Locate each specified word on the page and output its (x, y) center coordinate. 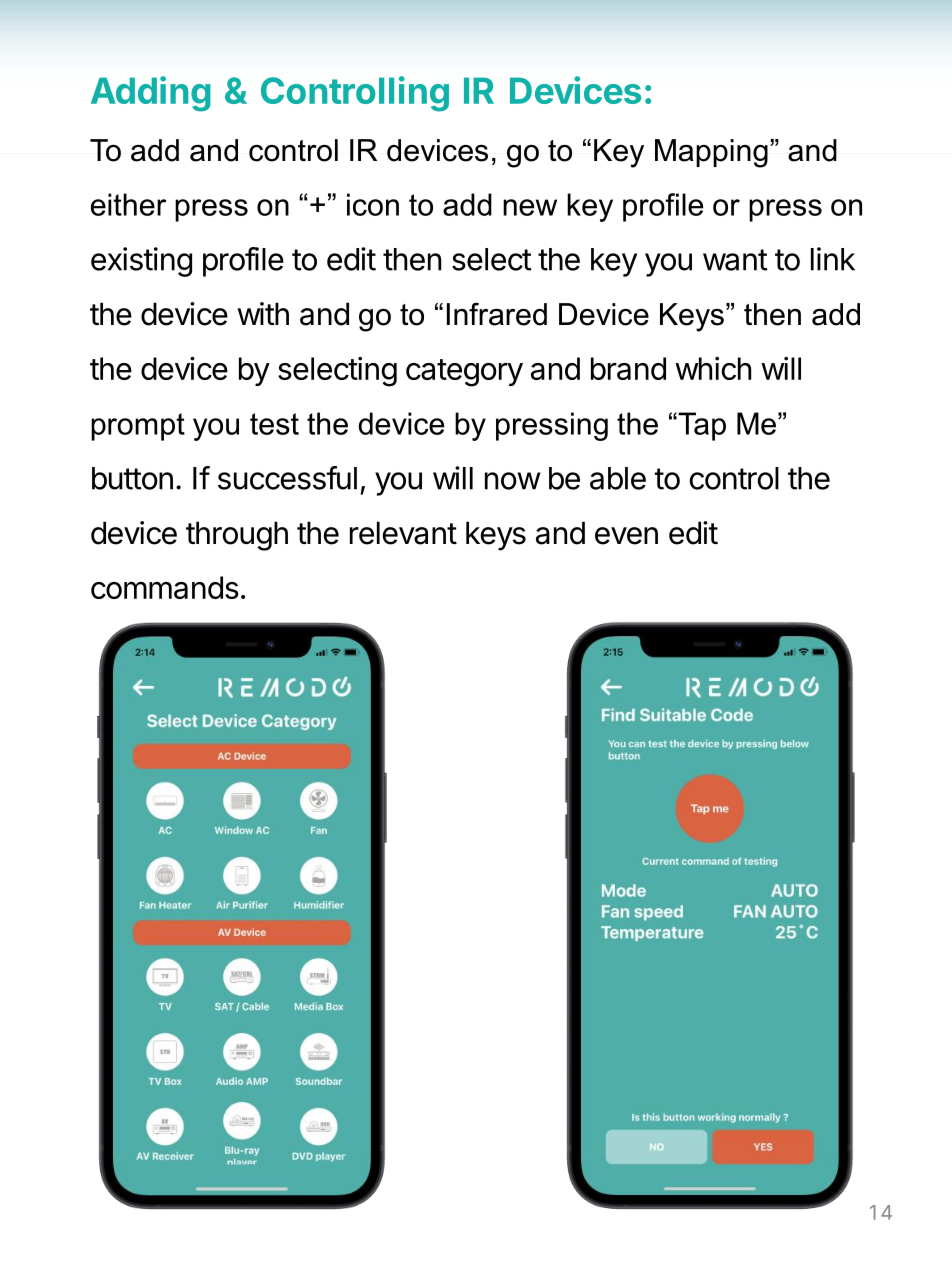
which (713, 368)
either (128, 204)
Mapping (711, 153)
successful (287, 478)
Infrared (497, 314)
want (735, 260)
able (618, 478)
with (263, 313)
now (512, 481)
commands (165, 587)
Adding (151, 94)
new (530, 207)
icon (373, 204)
